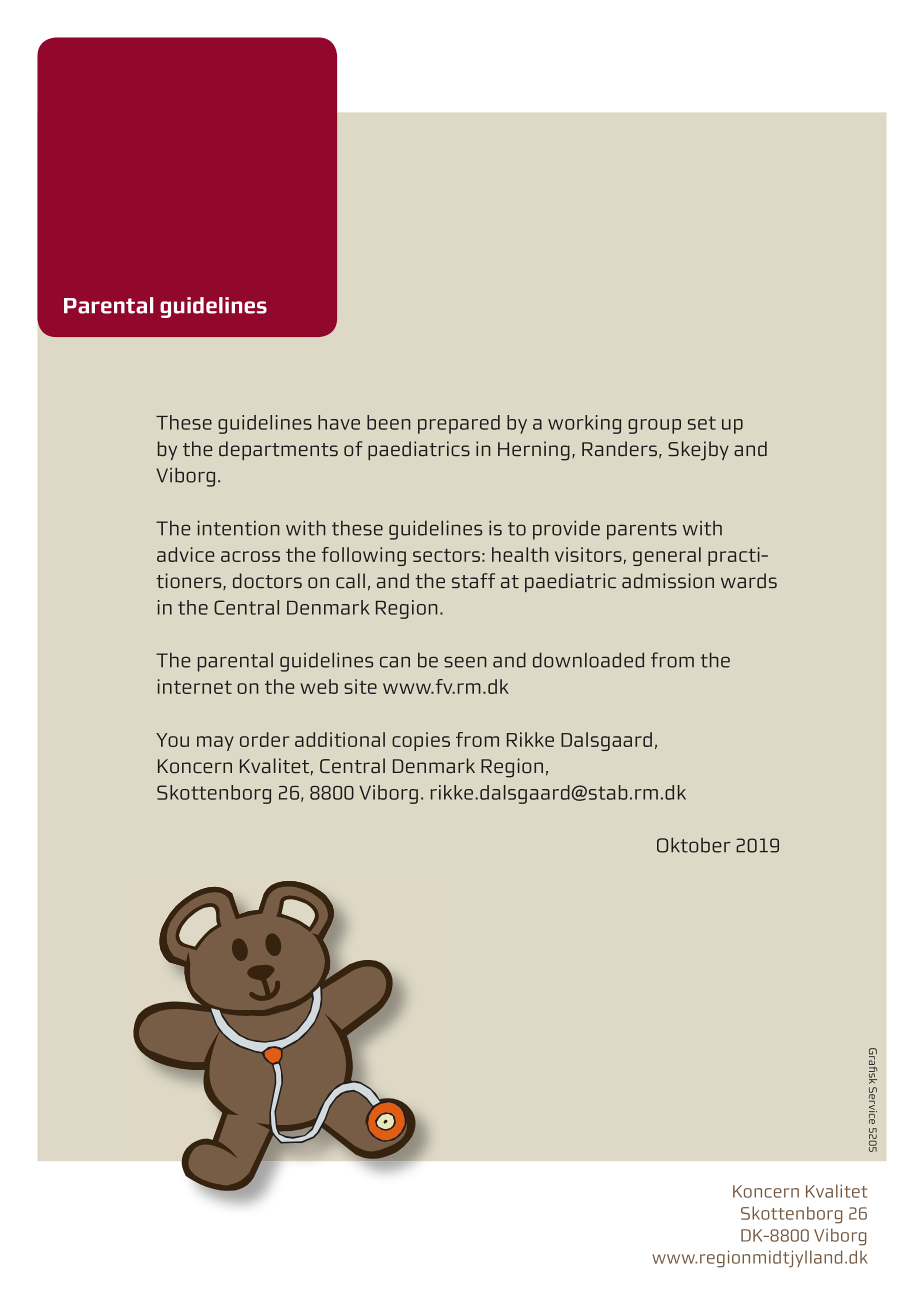 This screenshot has width=924, height=1311. What do you see at coordinates (278, 450) in the screenshot?
I see `departments` at bounding box center [278, 450].
